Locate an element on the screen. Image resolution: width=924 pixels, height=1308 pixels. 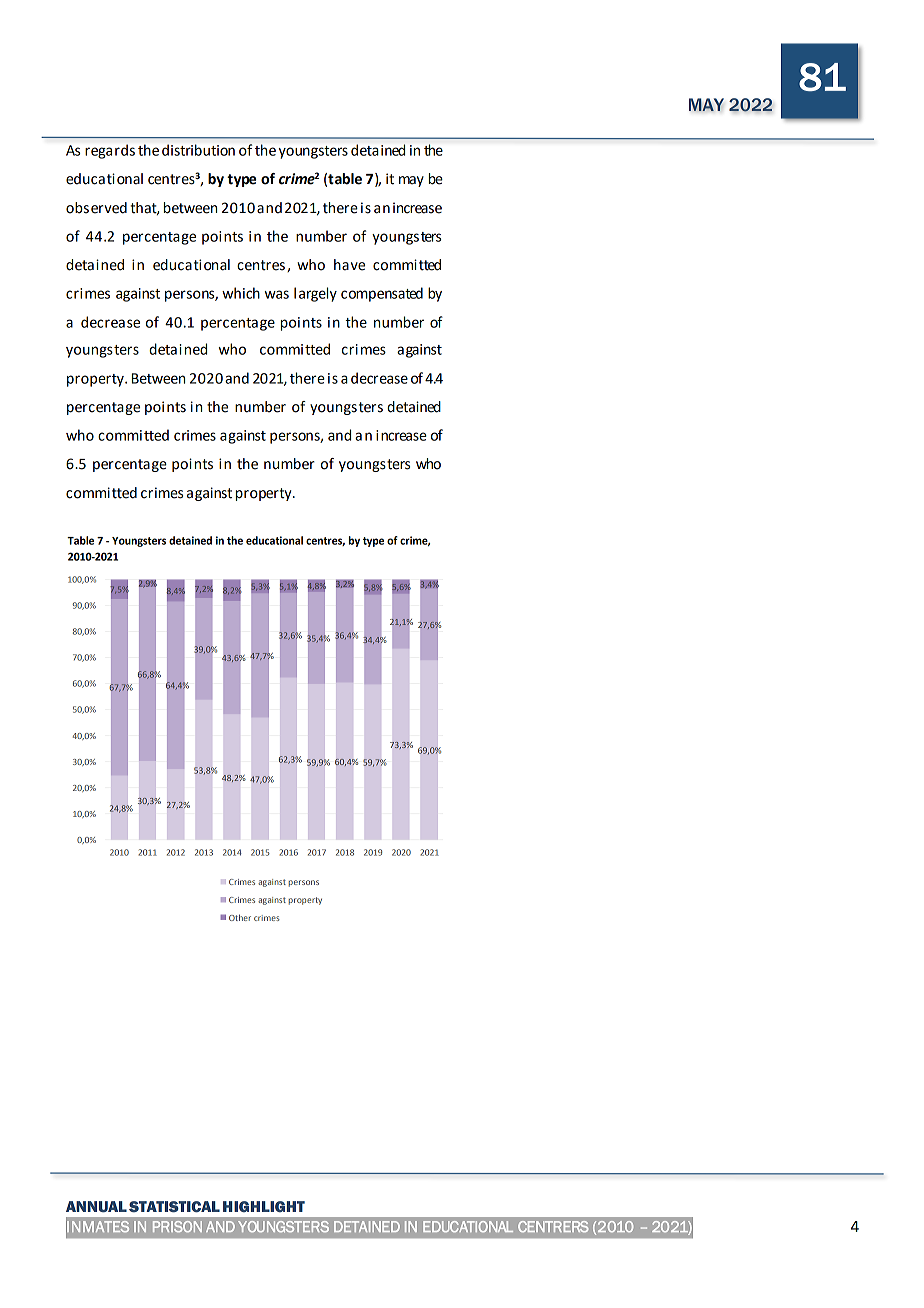
PRISON is located at coordinates (177, 1226).
